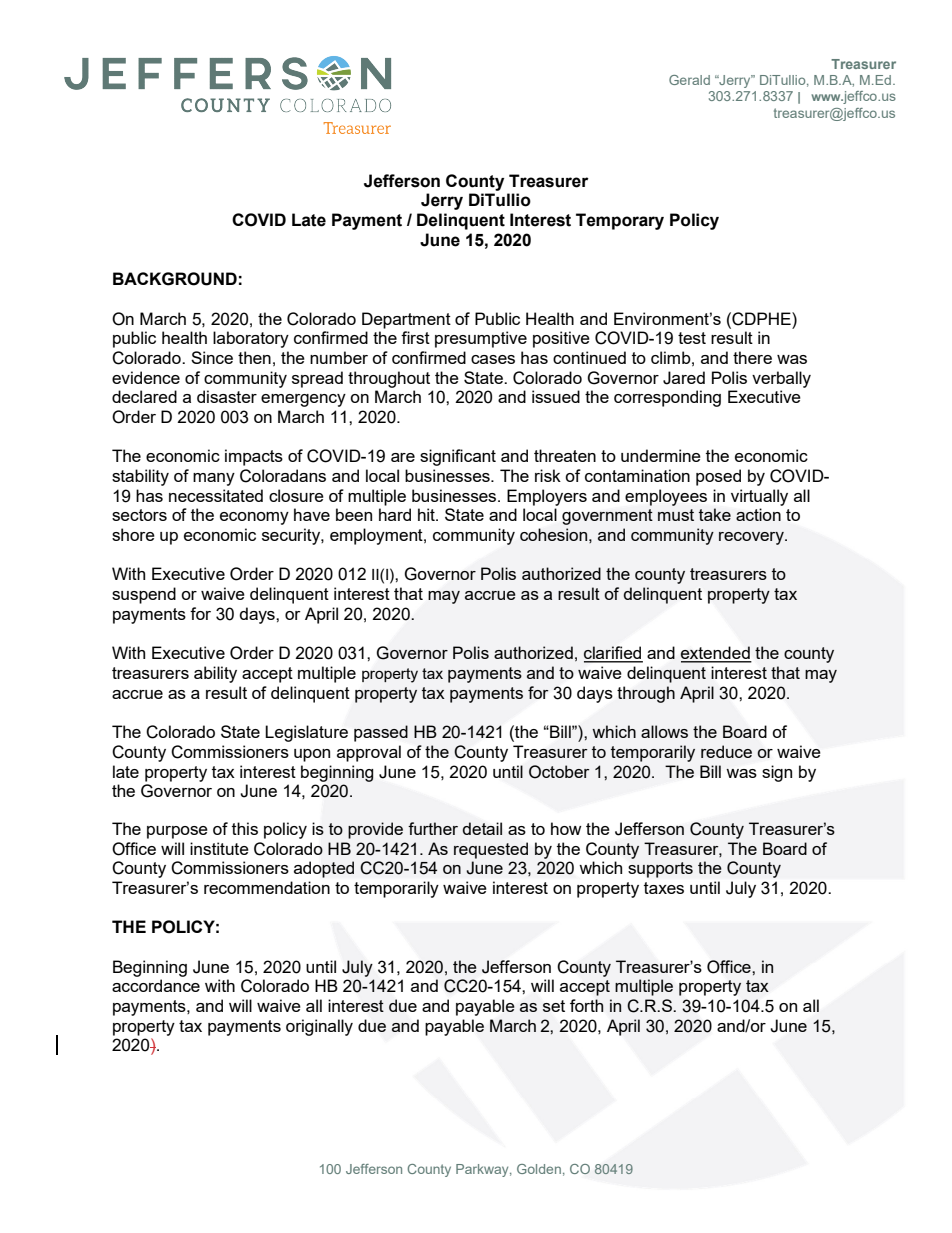 Image resolution: width=952 pixels, height=1233 pixels. I want to click on hit, so click(427, 514).
